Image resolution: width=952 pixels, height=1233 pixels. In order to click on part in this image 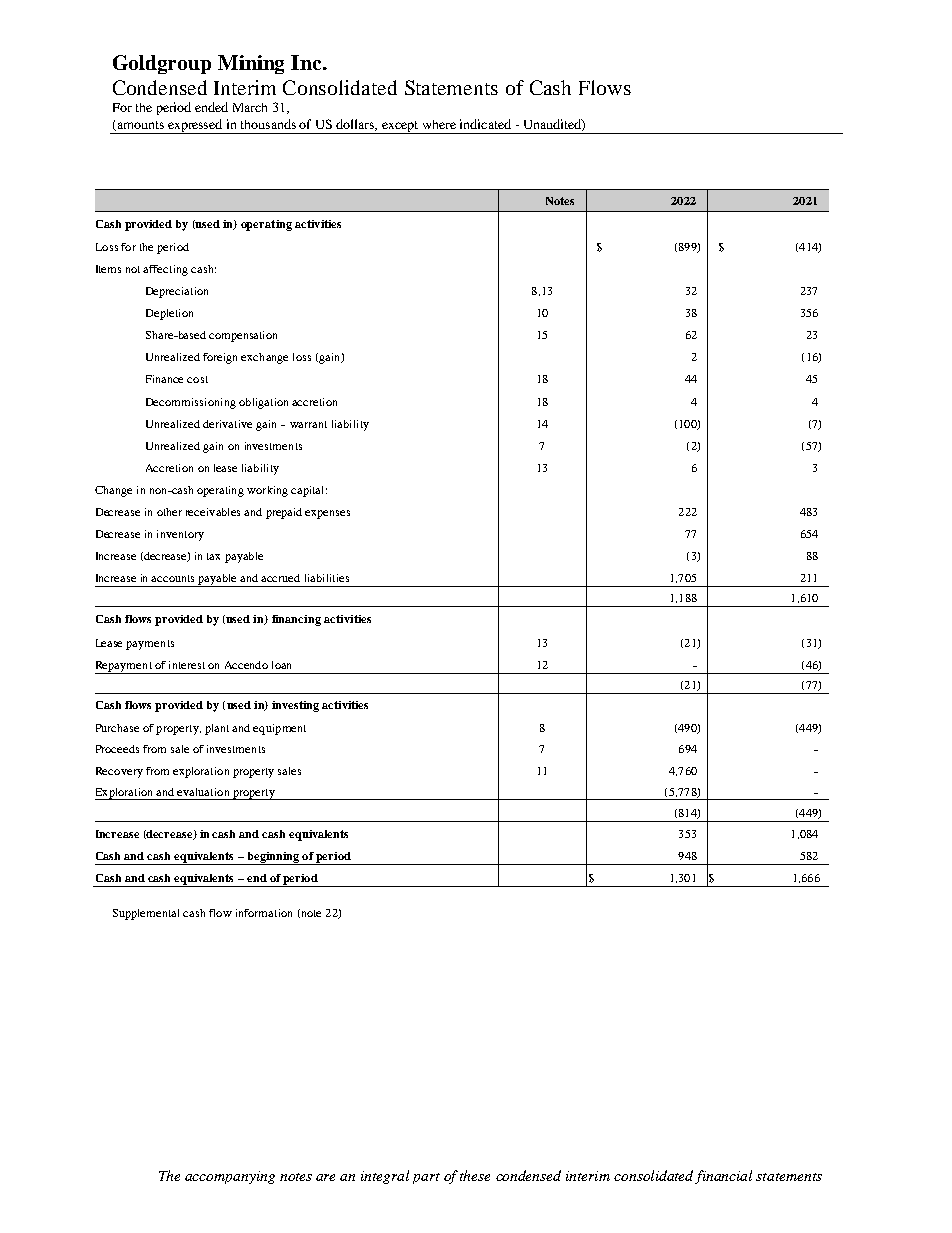, I will do `click(426, 1178)`.
